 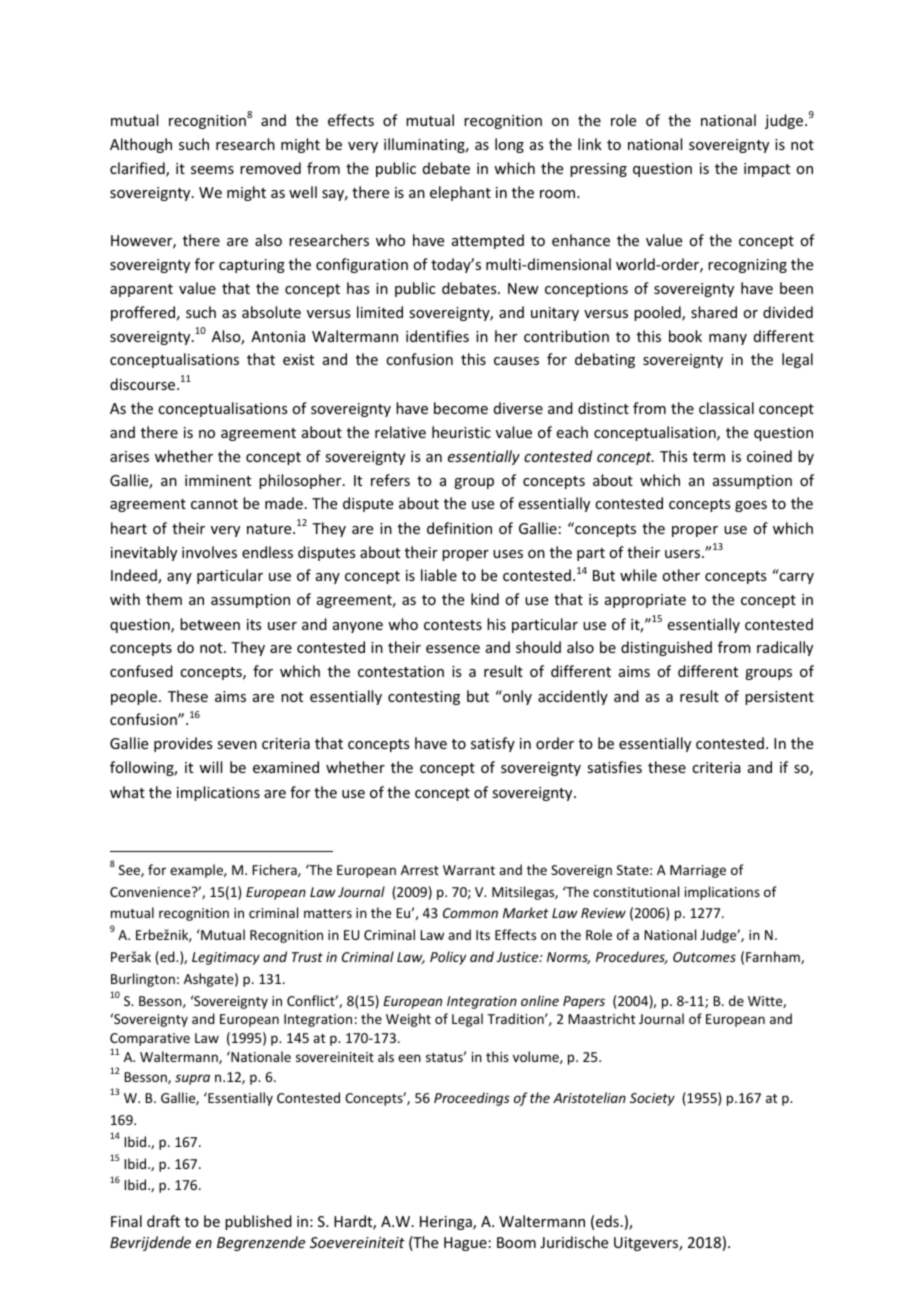 I want to click on contesting, so click(x=424, y=698).
